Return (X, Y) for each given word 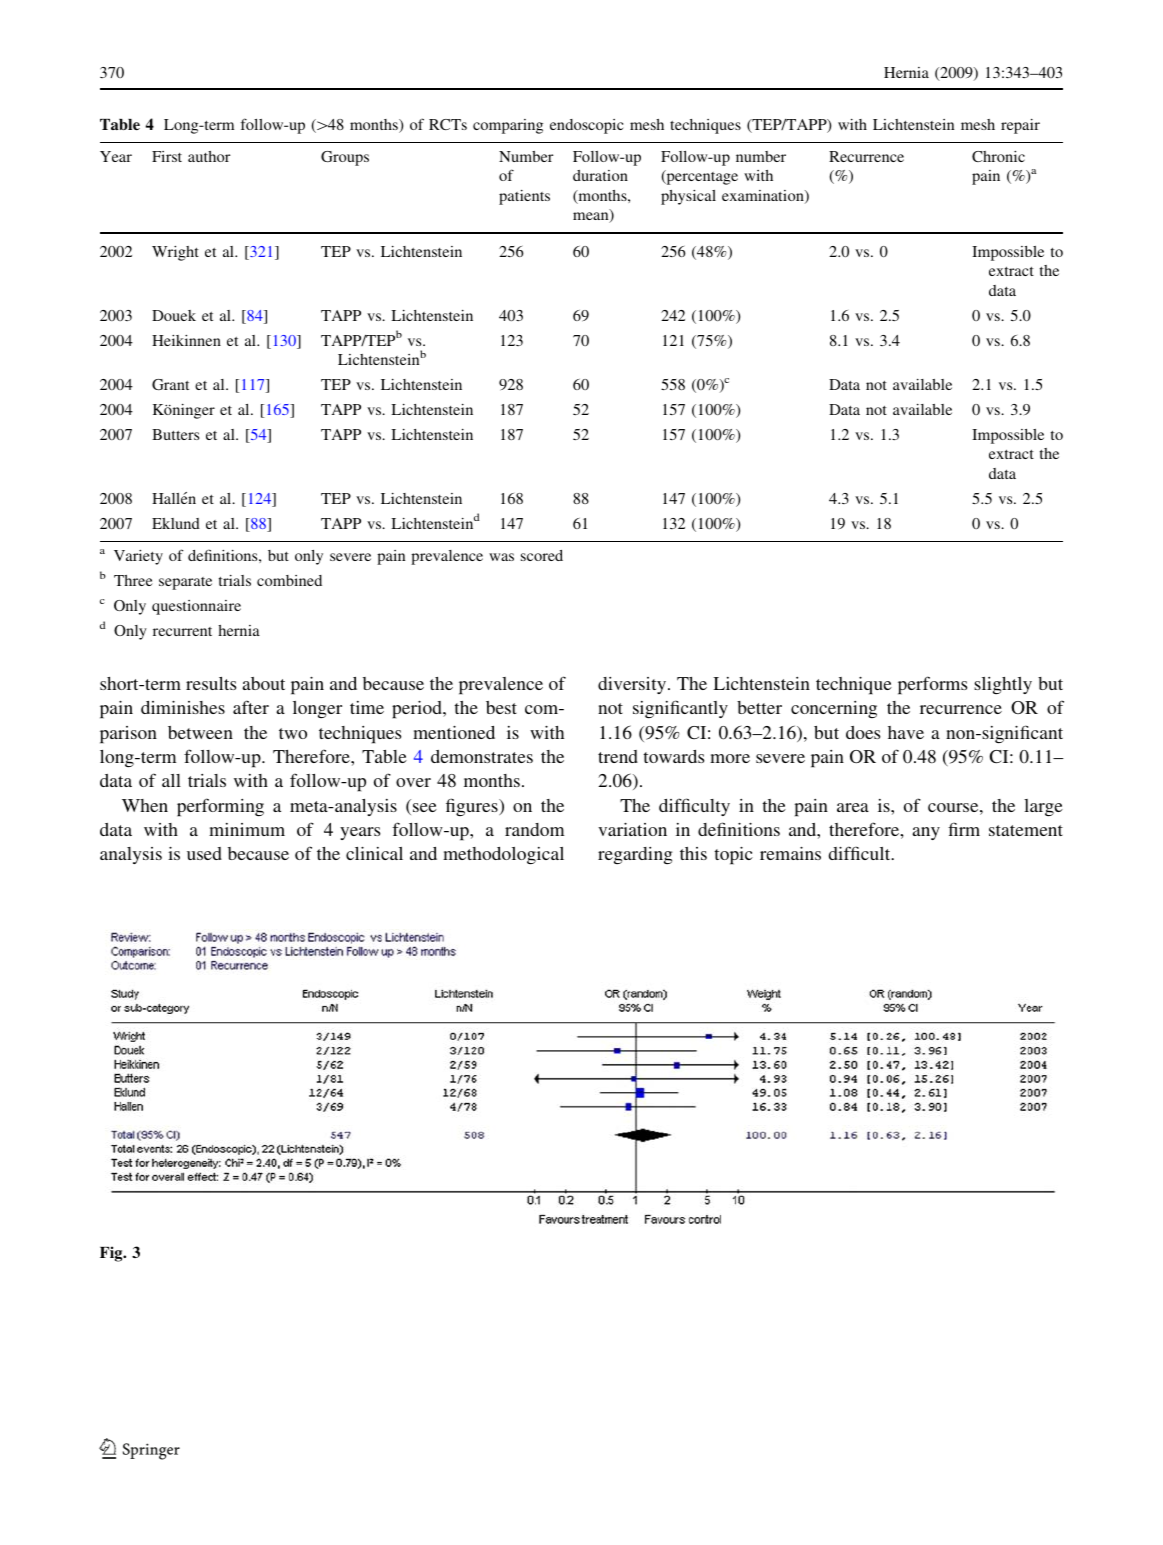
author (209, 156)
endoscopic (586, 126)
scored (542, 555)
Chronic (998, 156)
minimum (247, 829)
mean (592, 217)
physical (688, 197)
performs (932, 685)
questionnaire (196, 607)
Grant (170, 384)
